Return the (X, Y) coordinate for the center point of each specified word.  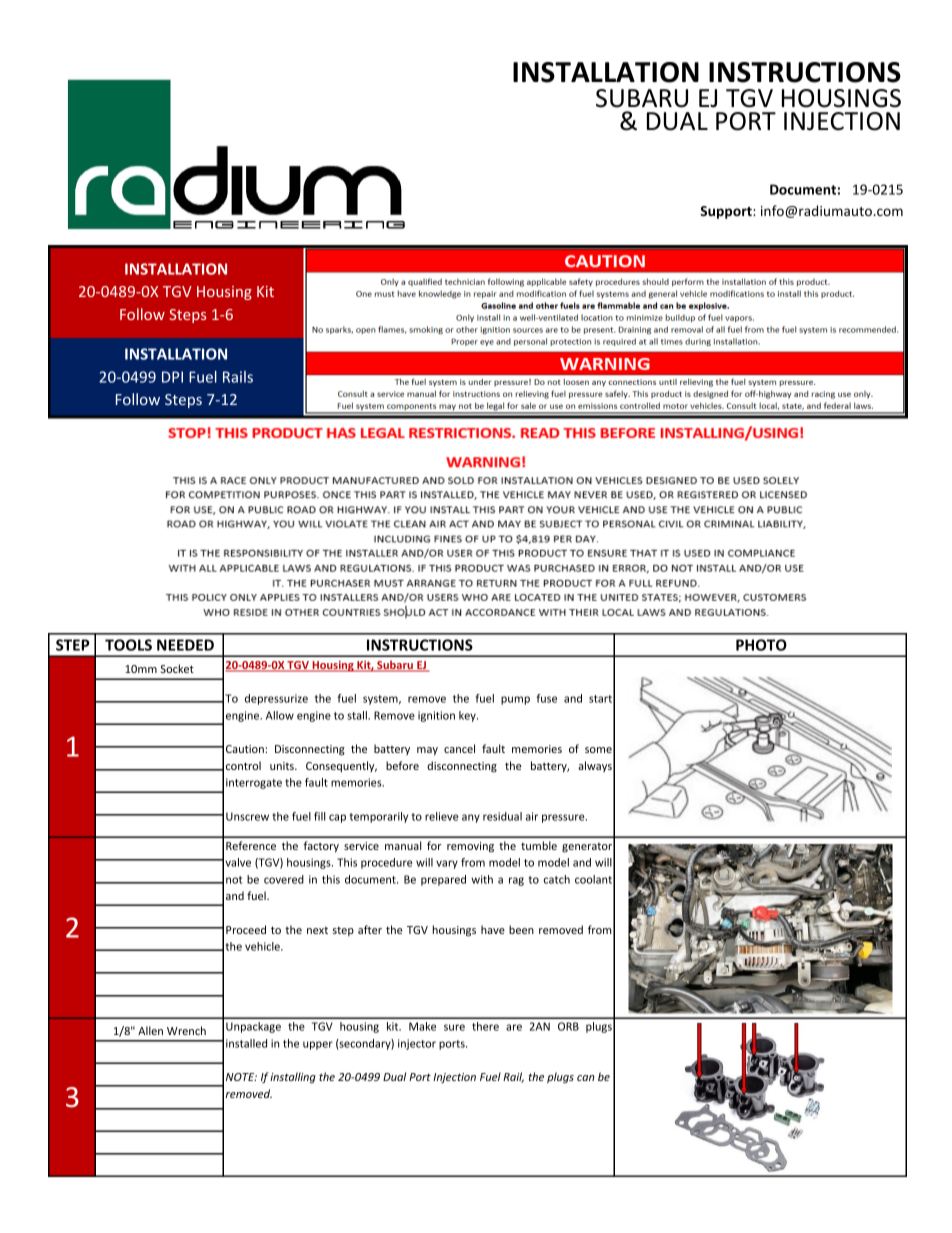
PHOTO (761, 645)
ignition (436, 716)
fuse (547, 698)
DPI (172, 377)
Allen (150, 1030)
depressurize (276, 699)
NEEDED (185, 645)
